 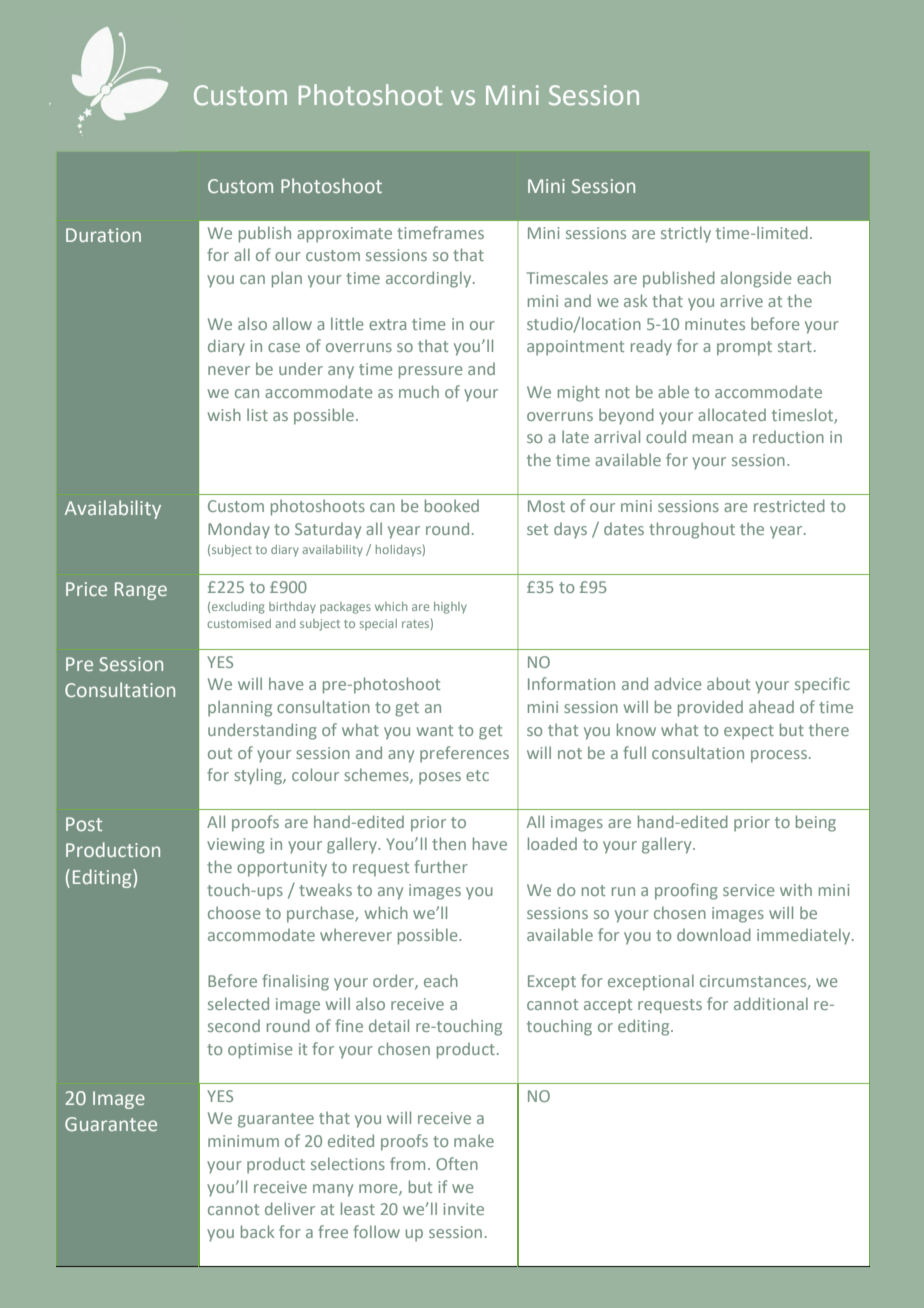 What do you see at coordinates (464, 1209) in the screenshot?
I see `invite` at bounding box center [464, 1209].
